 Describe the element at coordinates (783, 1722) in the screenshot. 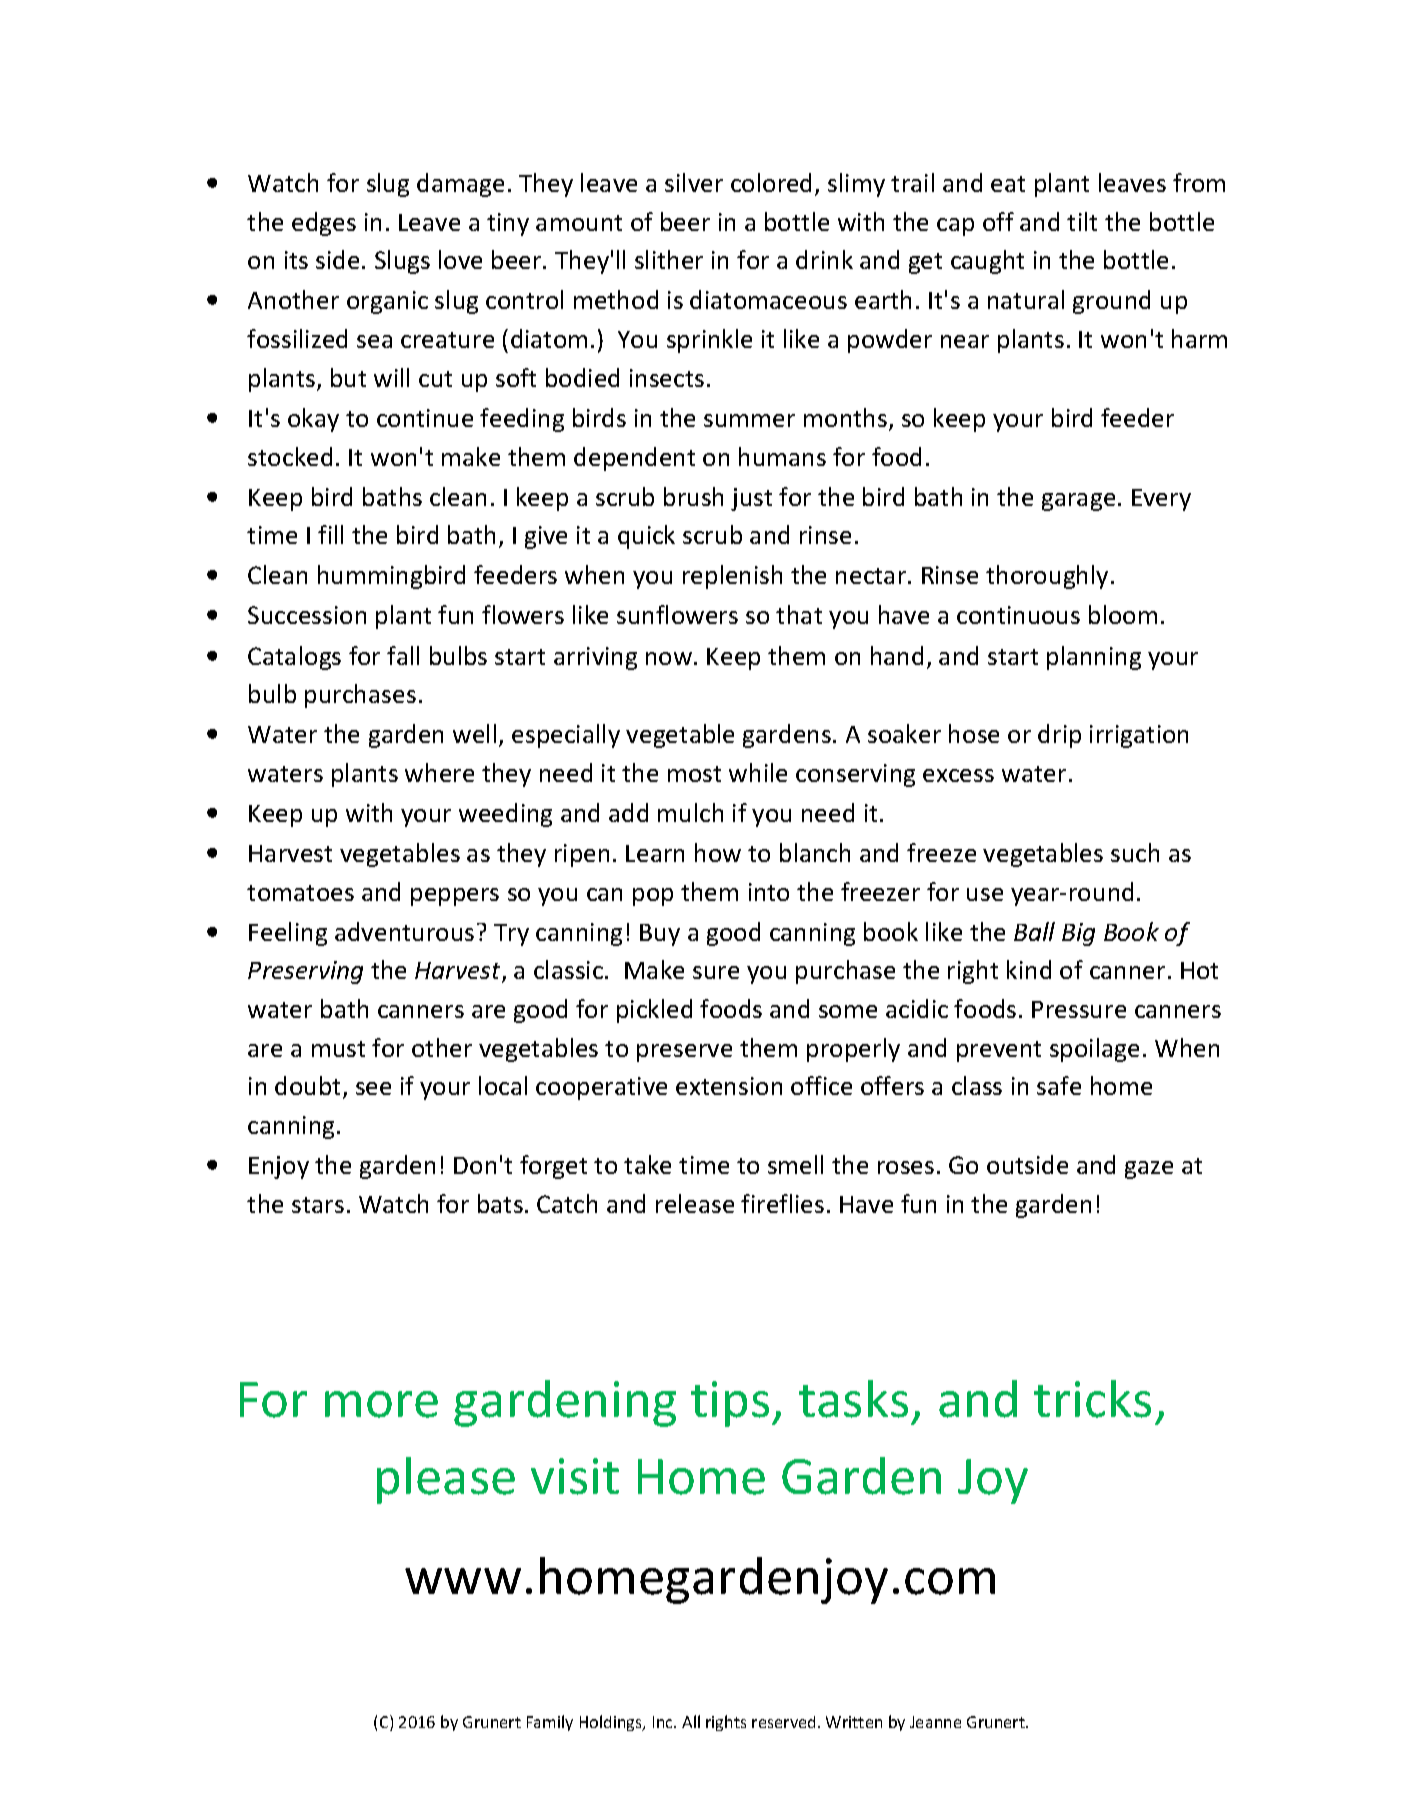

I see `reserved` at that location.
